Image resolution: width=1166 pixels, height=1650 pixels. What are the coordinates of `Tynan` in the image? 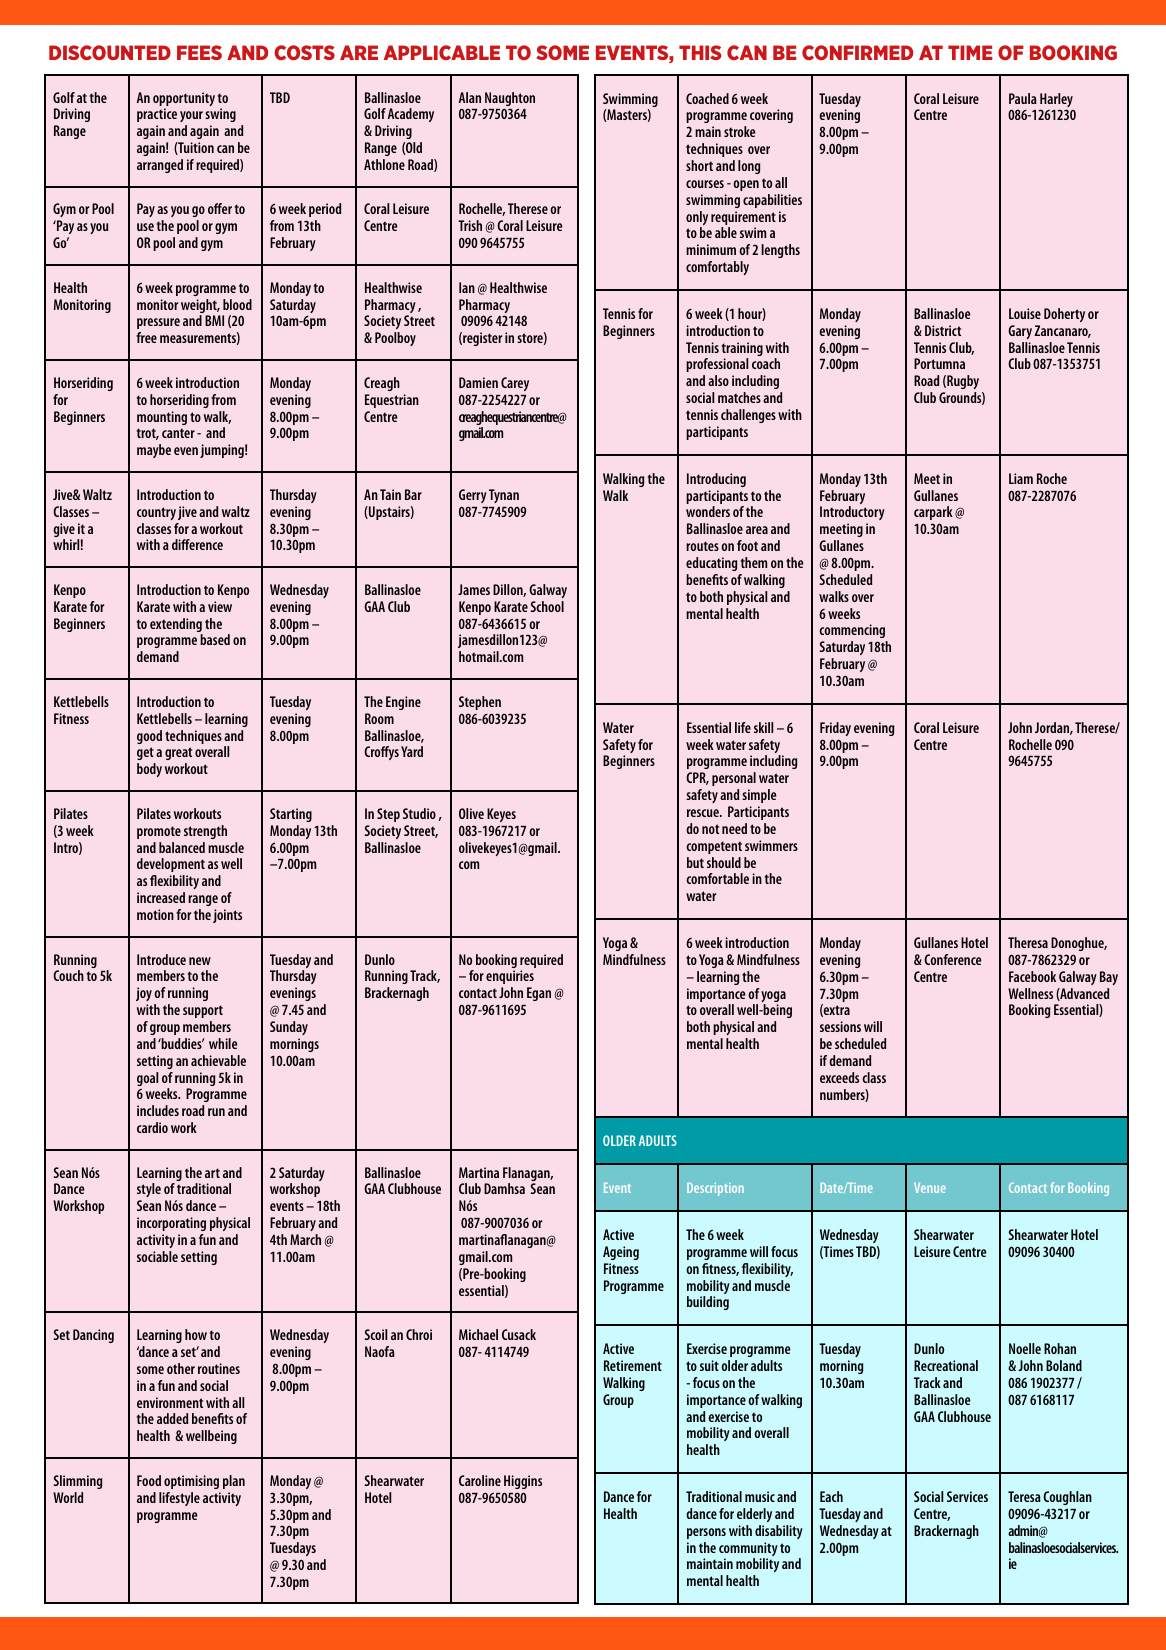 It's located at (504, 496).
